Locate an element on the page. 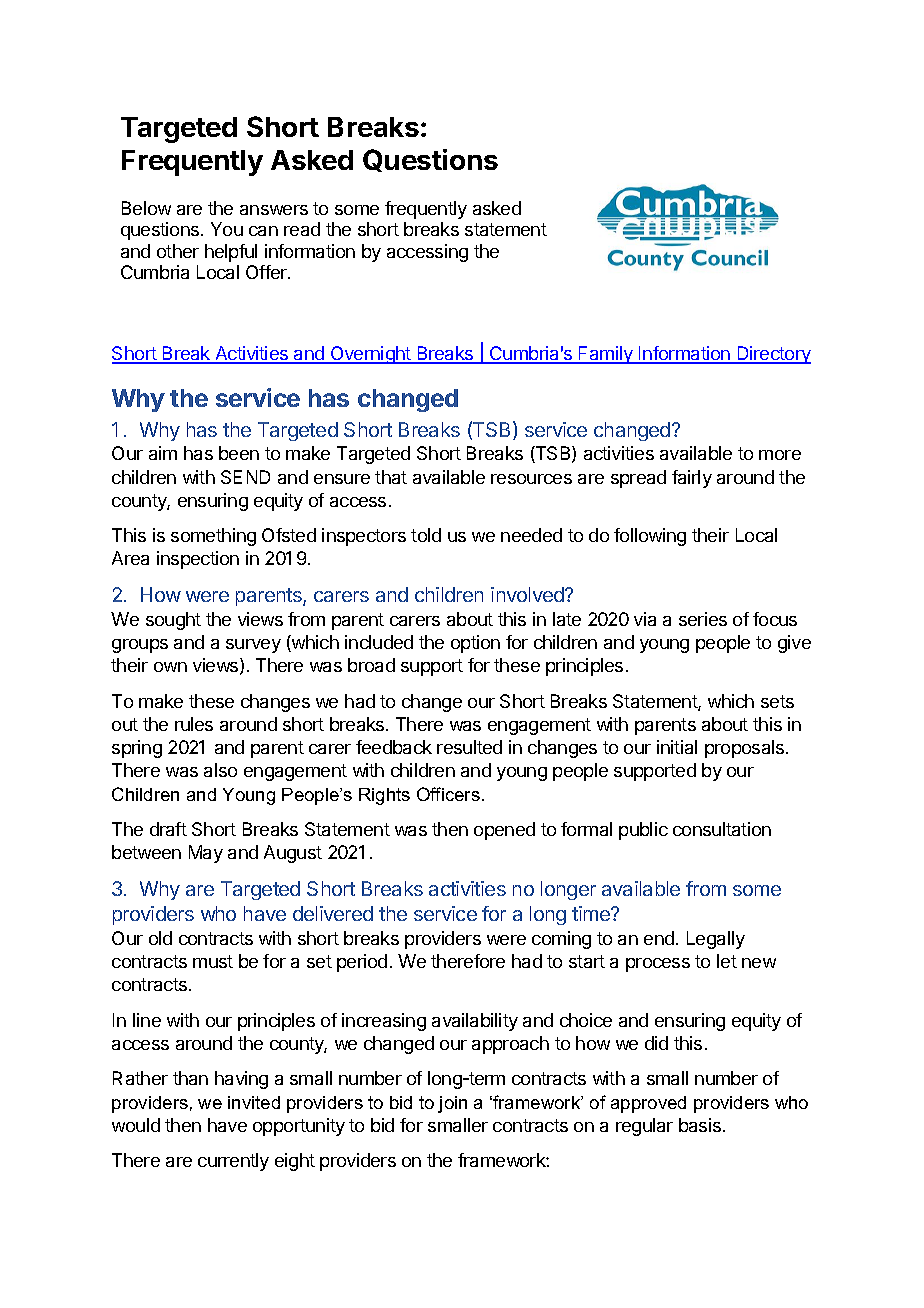 The height and width of the document is (1308, 924). currently is located at coordinates (233, 1162).
